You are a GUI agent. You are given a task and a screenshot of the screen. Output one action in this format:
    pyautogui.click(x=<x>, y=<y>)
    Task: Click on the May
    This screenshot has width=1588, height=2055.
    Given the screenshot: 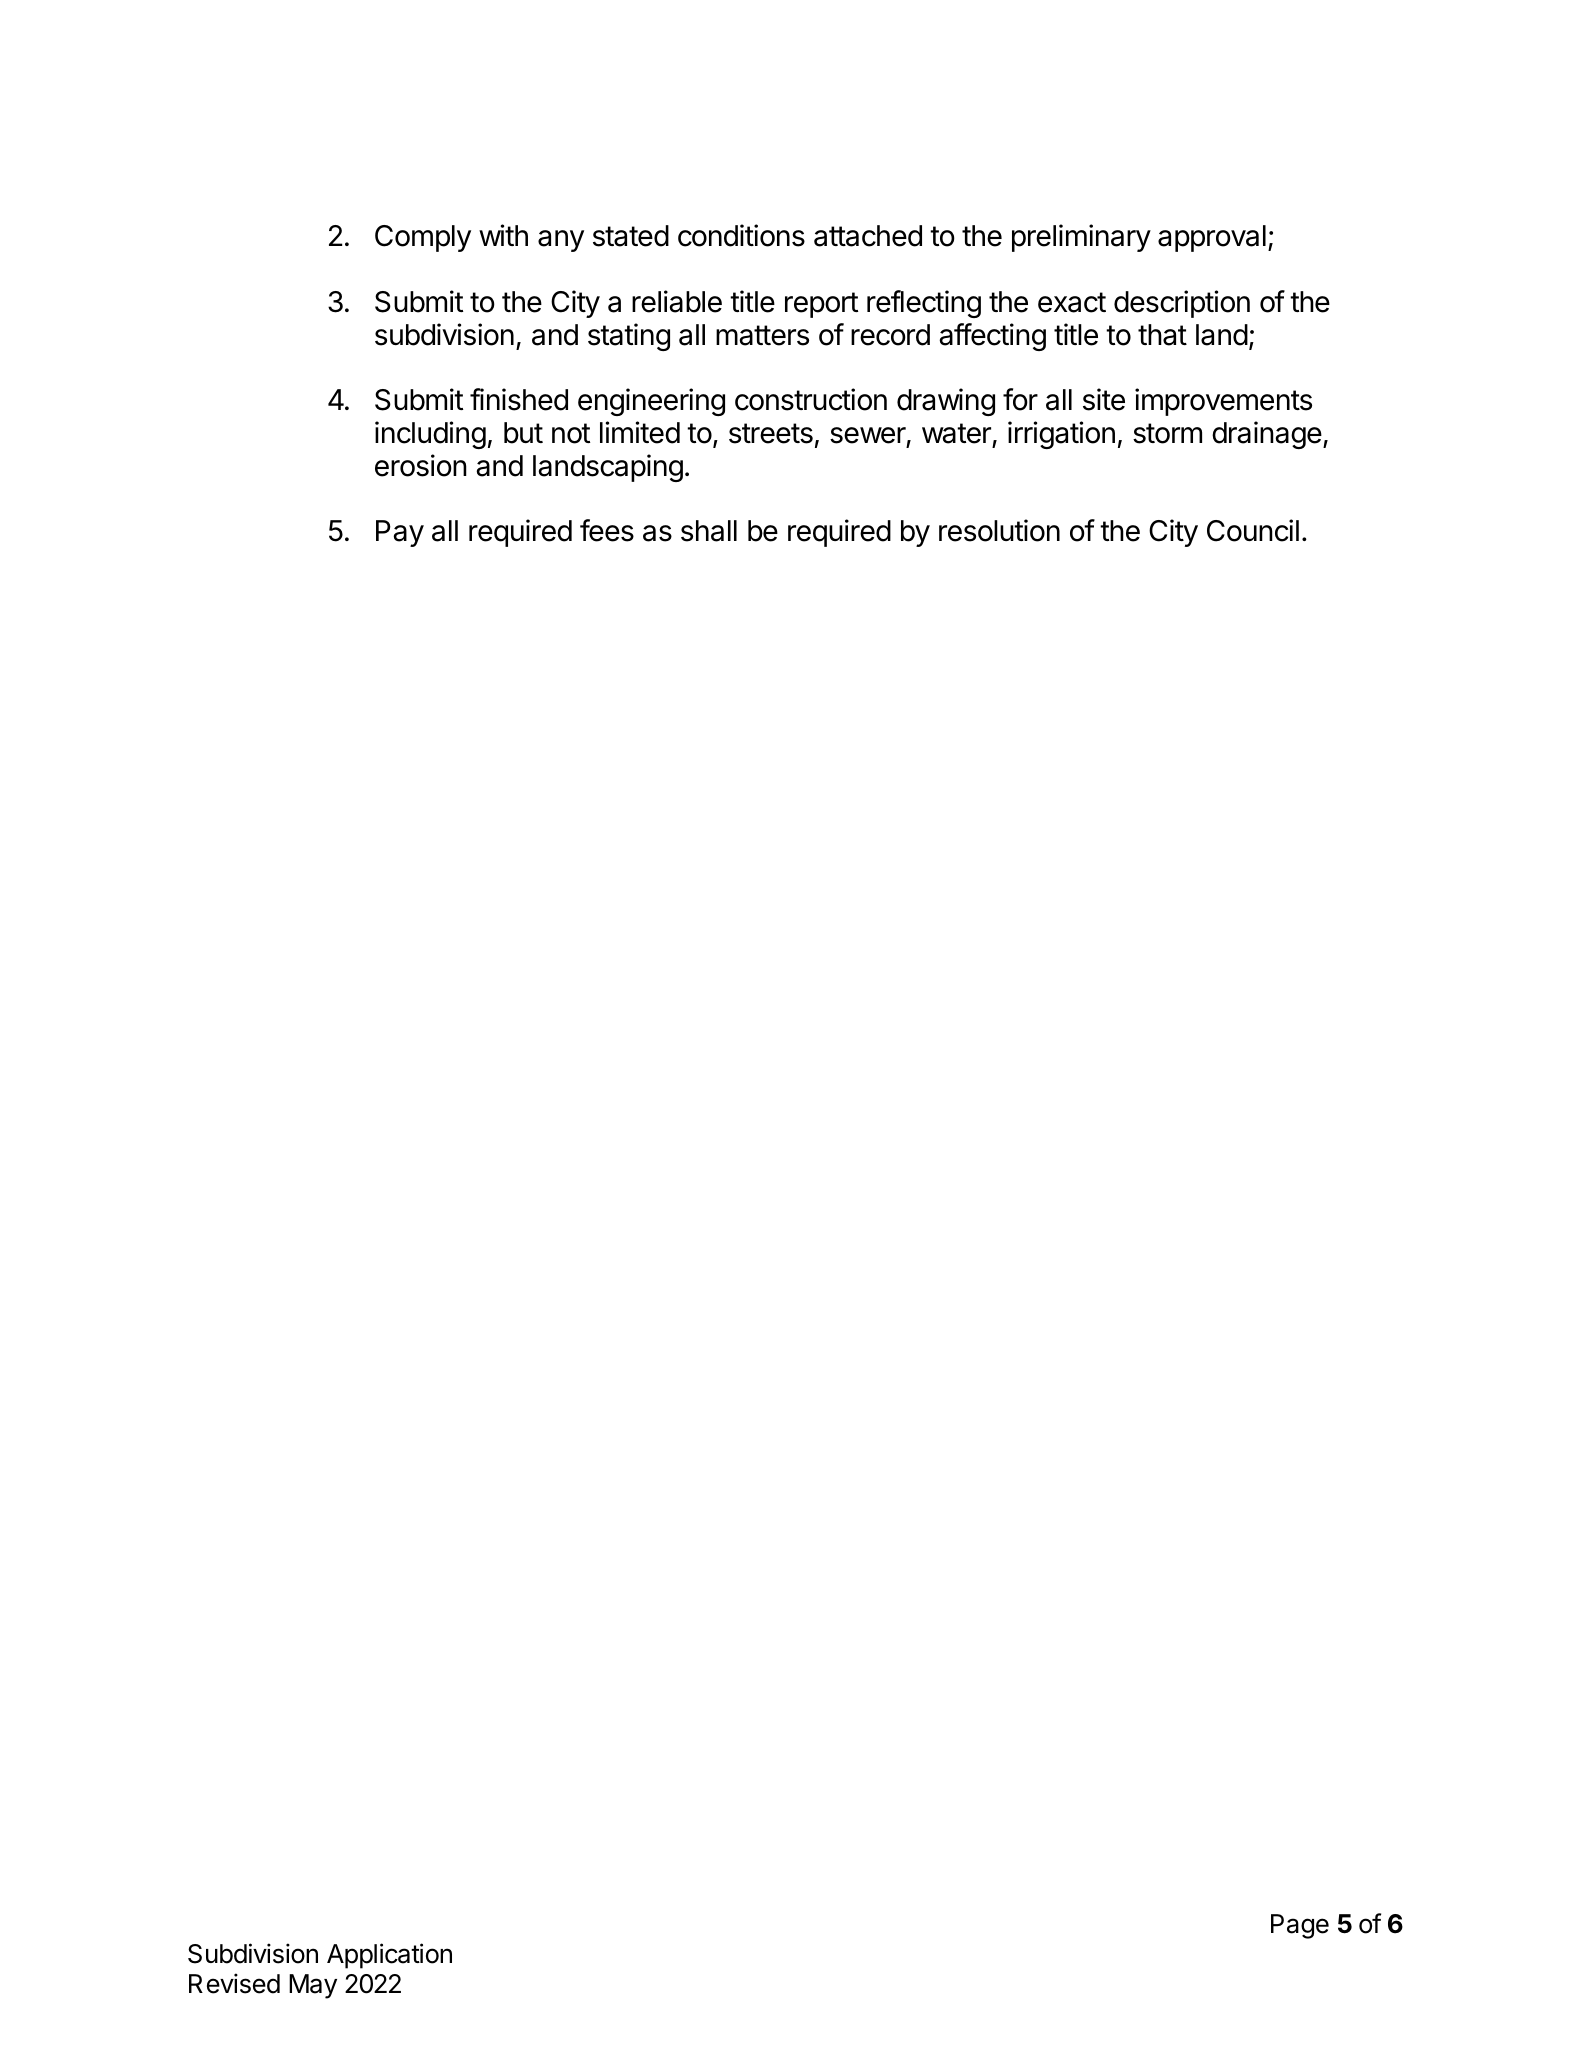 What is the action you would take?
    pyautogui.click(x=313, y=1986)
